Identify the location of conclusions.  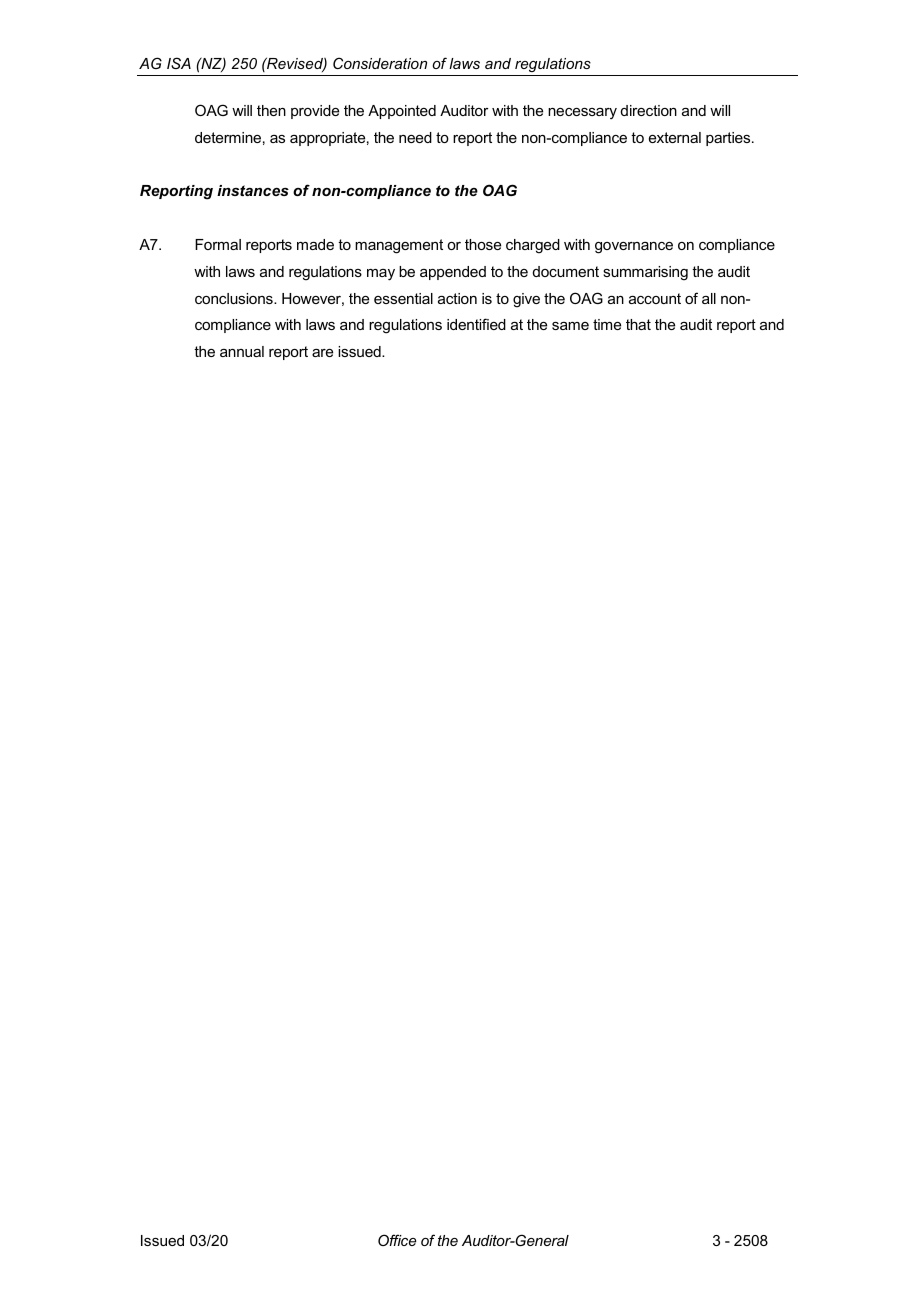
(235, 298).
